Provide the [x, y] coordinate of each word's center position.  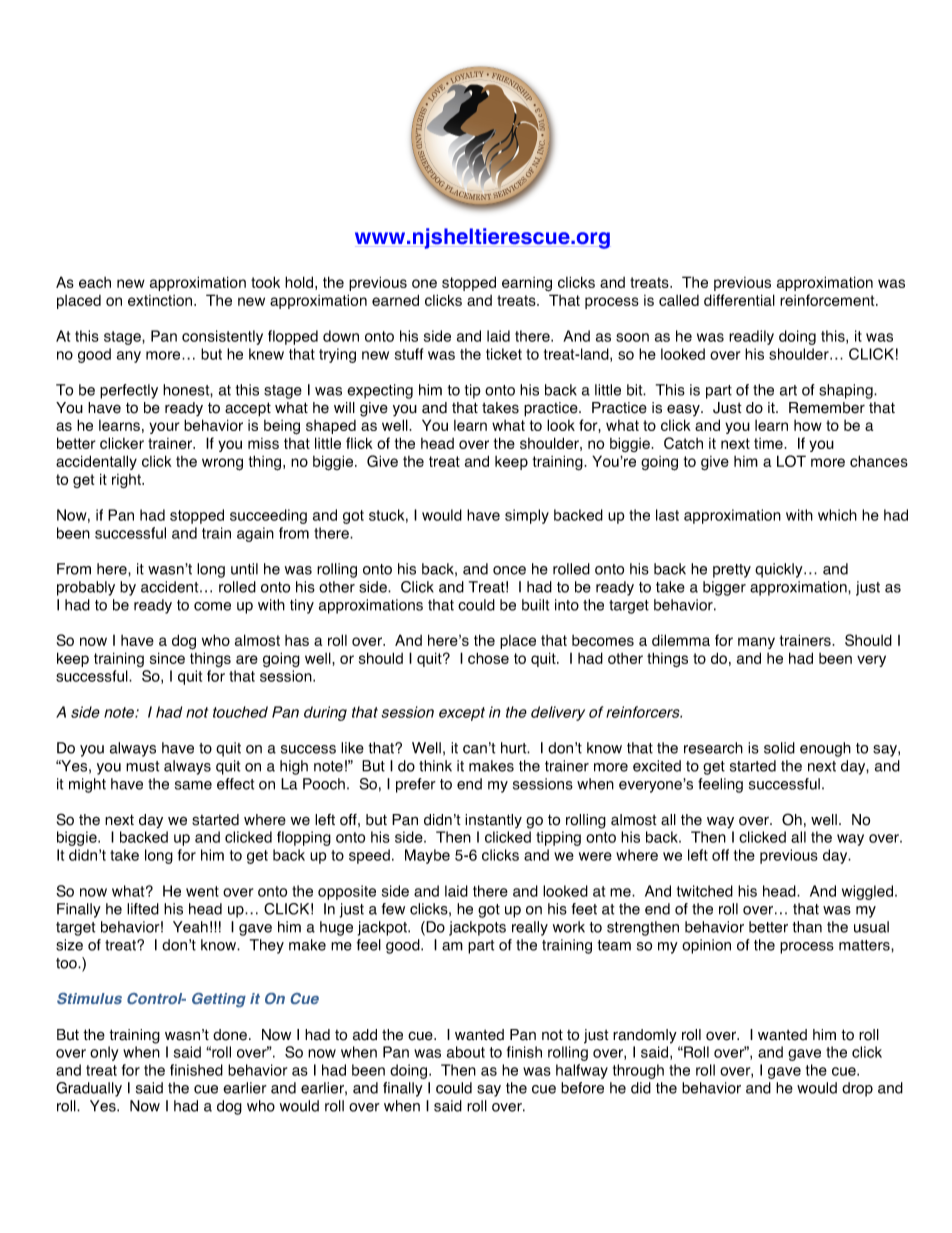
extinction [161, 300]
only [104, 1053]
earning [527, 284]
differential [739, 300]
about [466, 1052]
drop [857, 1089]
